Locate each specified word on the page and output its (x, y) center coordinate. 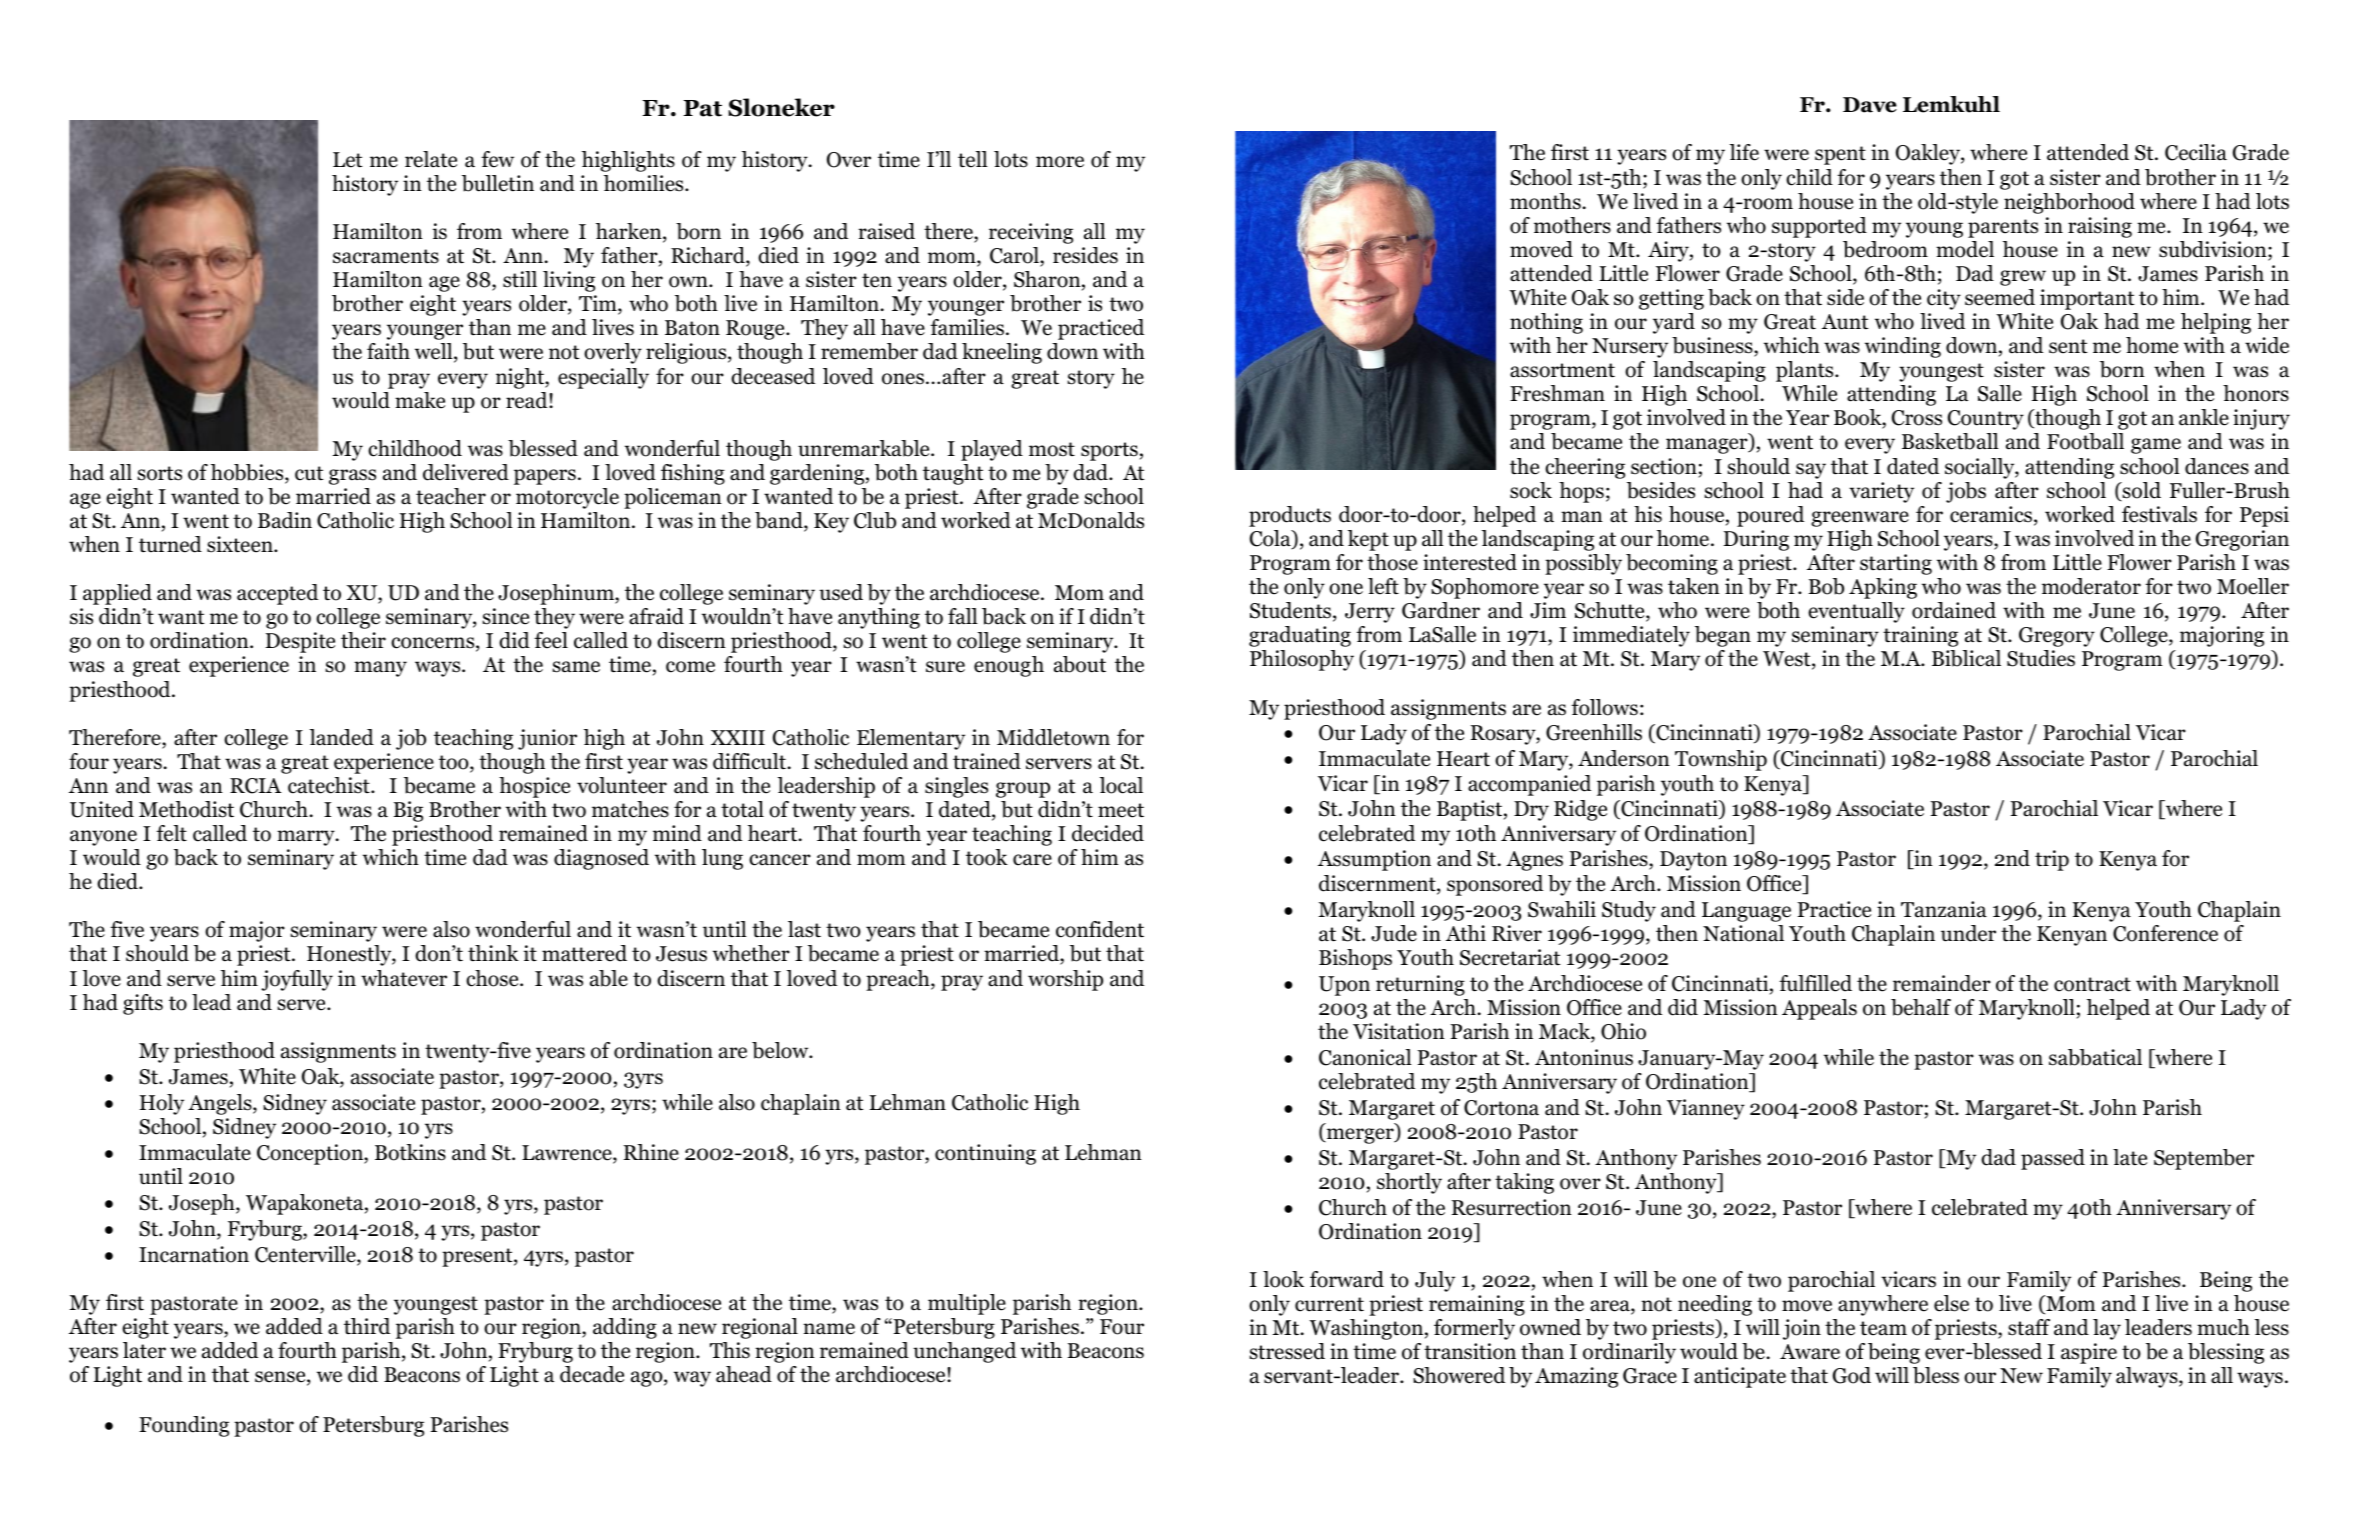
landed (342, 737)
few (497, 159)
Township (1721, 760)
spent (1840, 155)
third (367, 1326)
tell (973, 159)
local (1121, 785)
